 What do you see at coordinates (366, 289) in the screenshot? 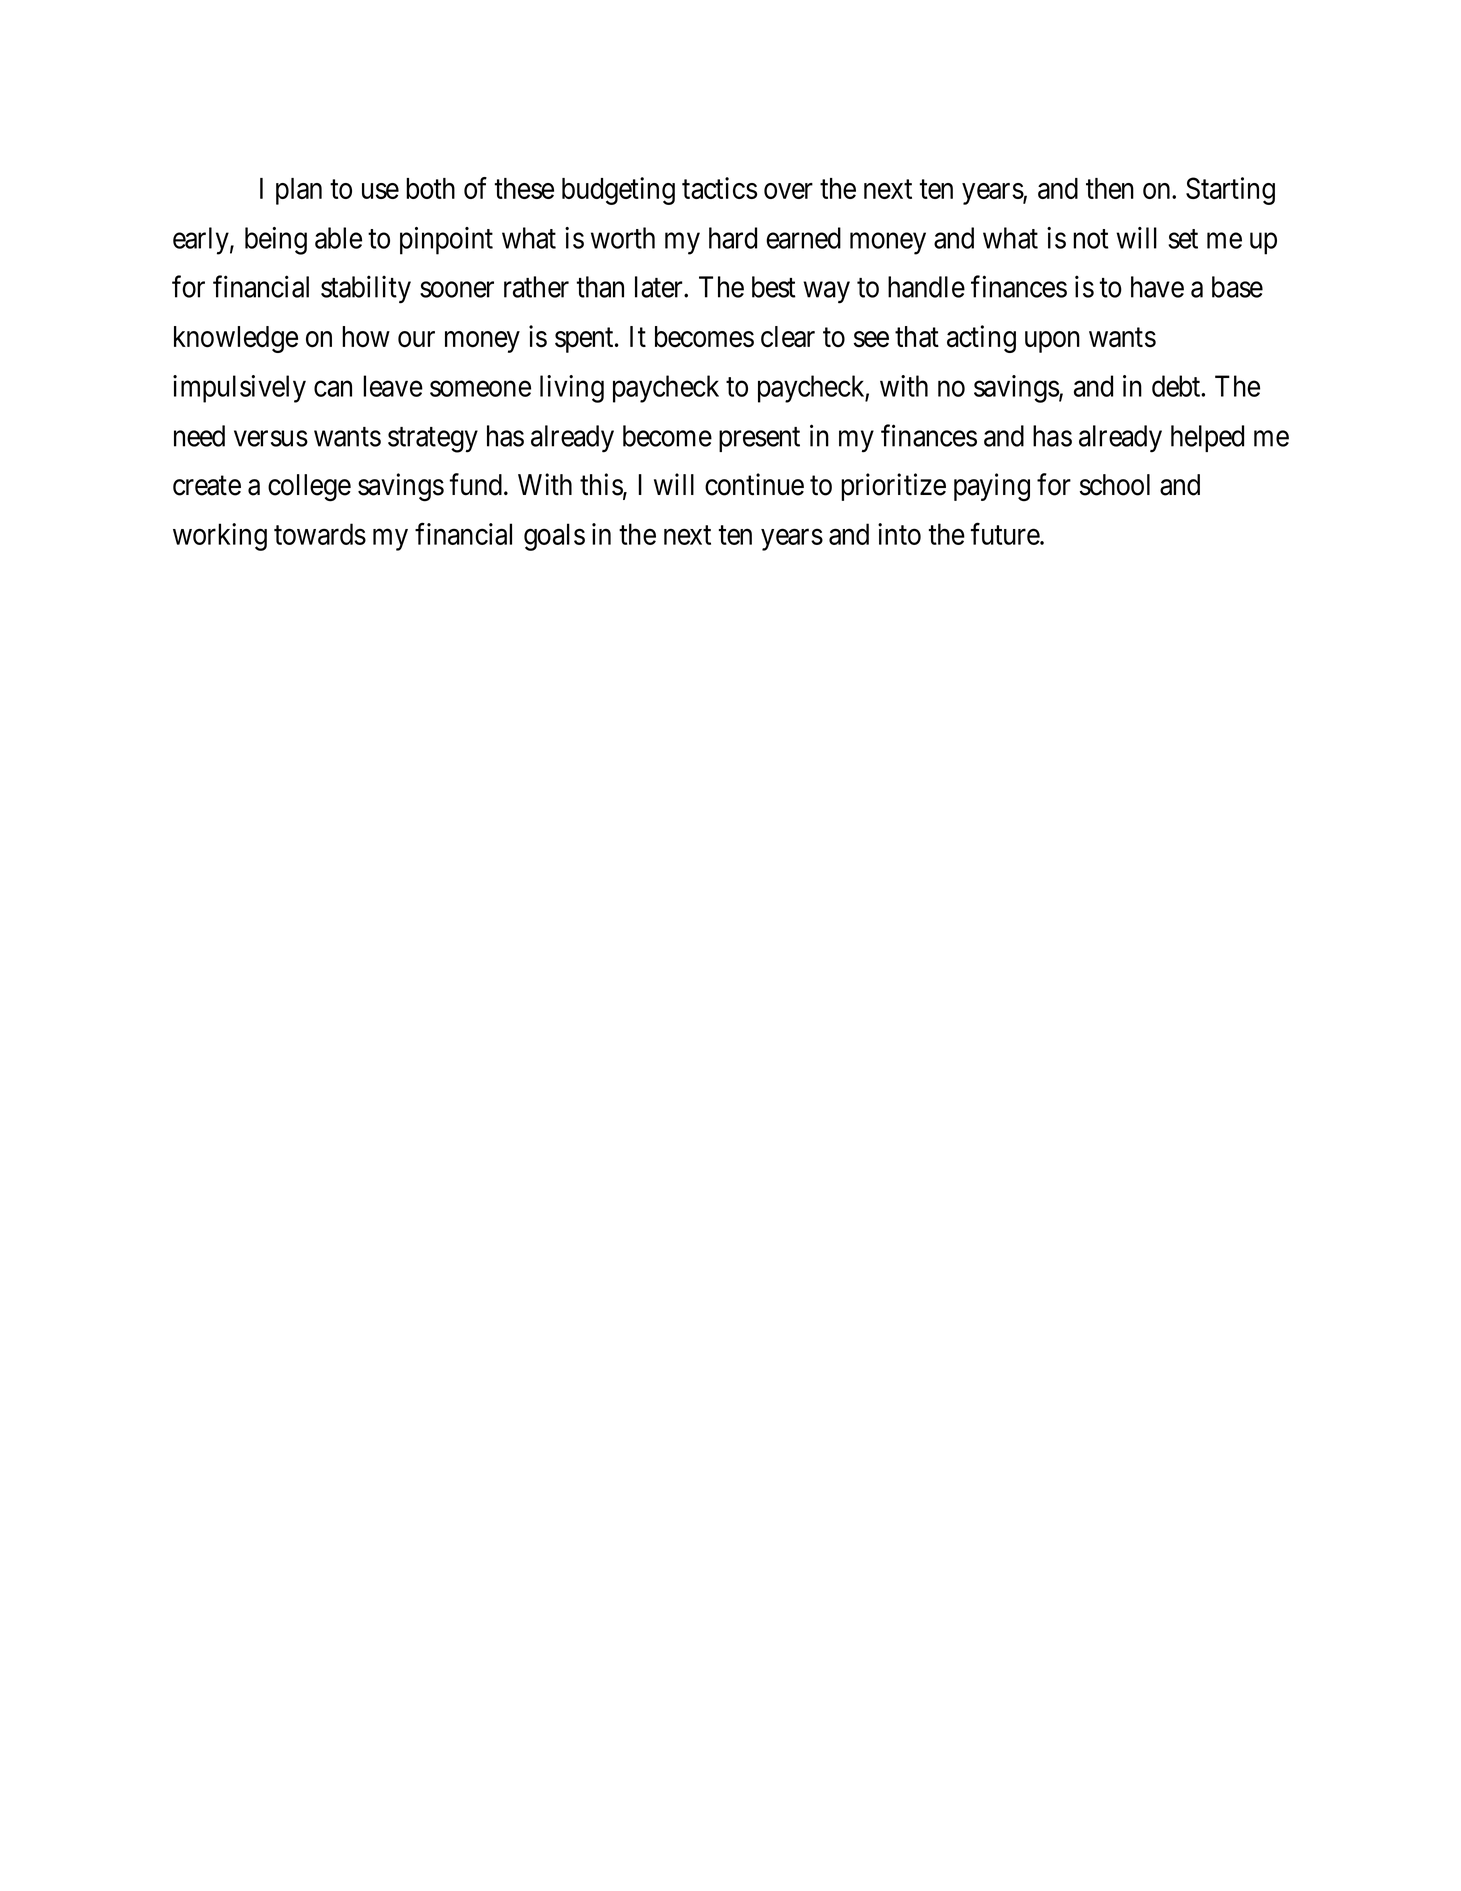
I see `stability` at bounding box center [366, 289].
